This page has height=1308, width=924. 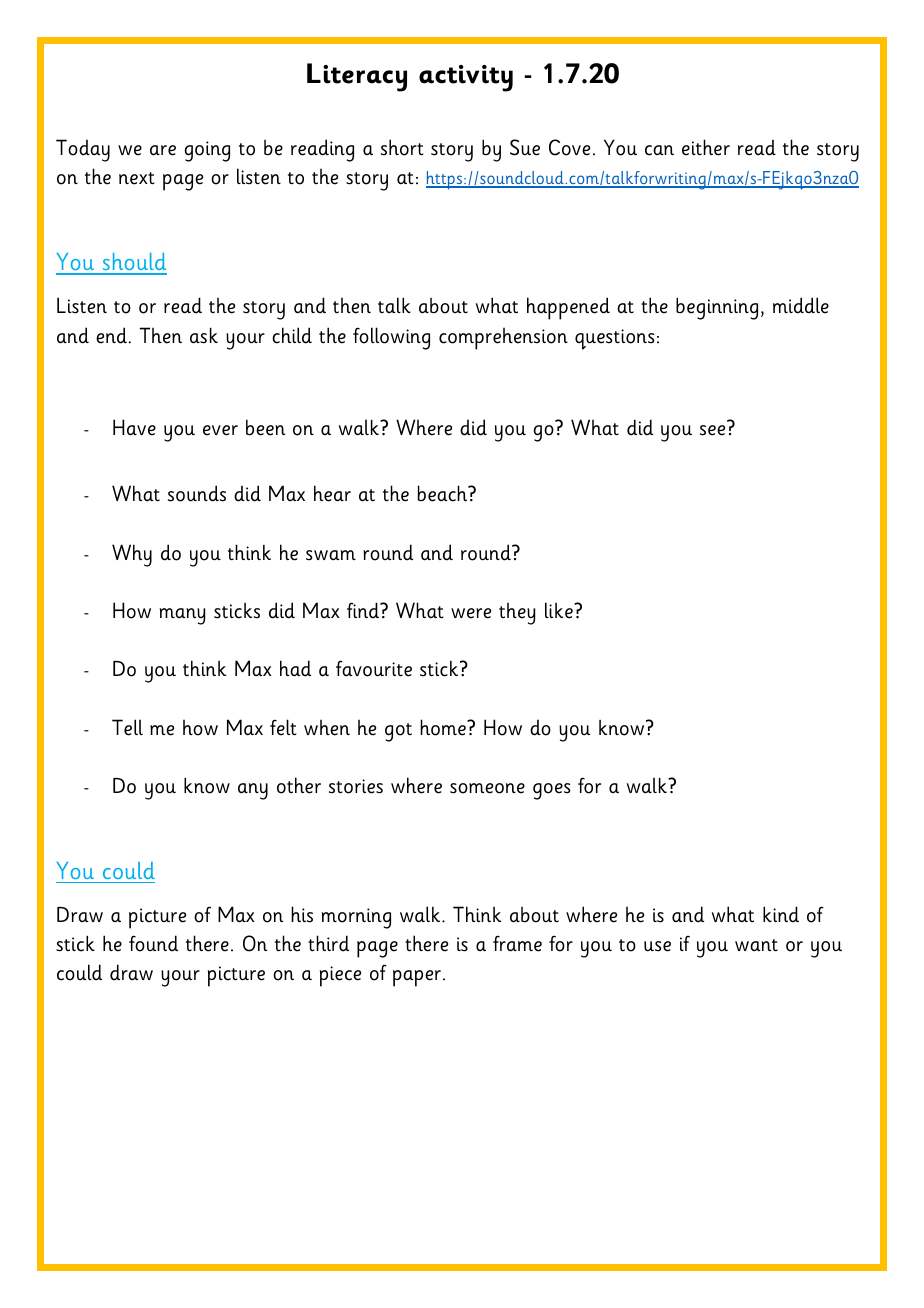 What do you see at coordinates (466, 78) in the page?
I see `activity` at bounding box center [466, 78].
